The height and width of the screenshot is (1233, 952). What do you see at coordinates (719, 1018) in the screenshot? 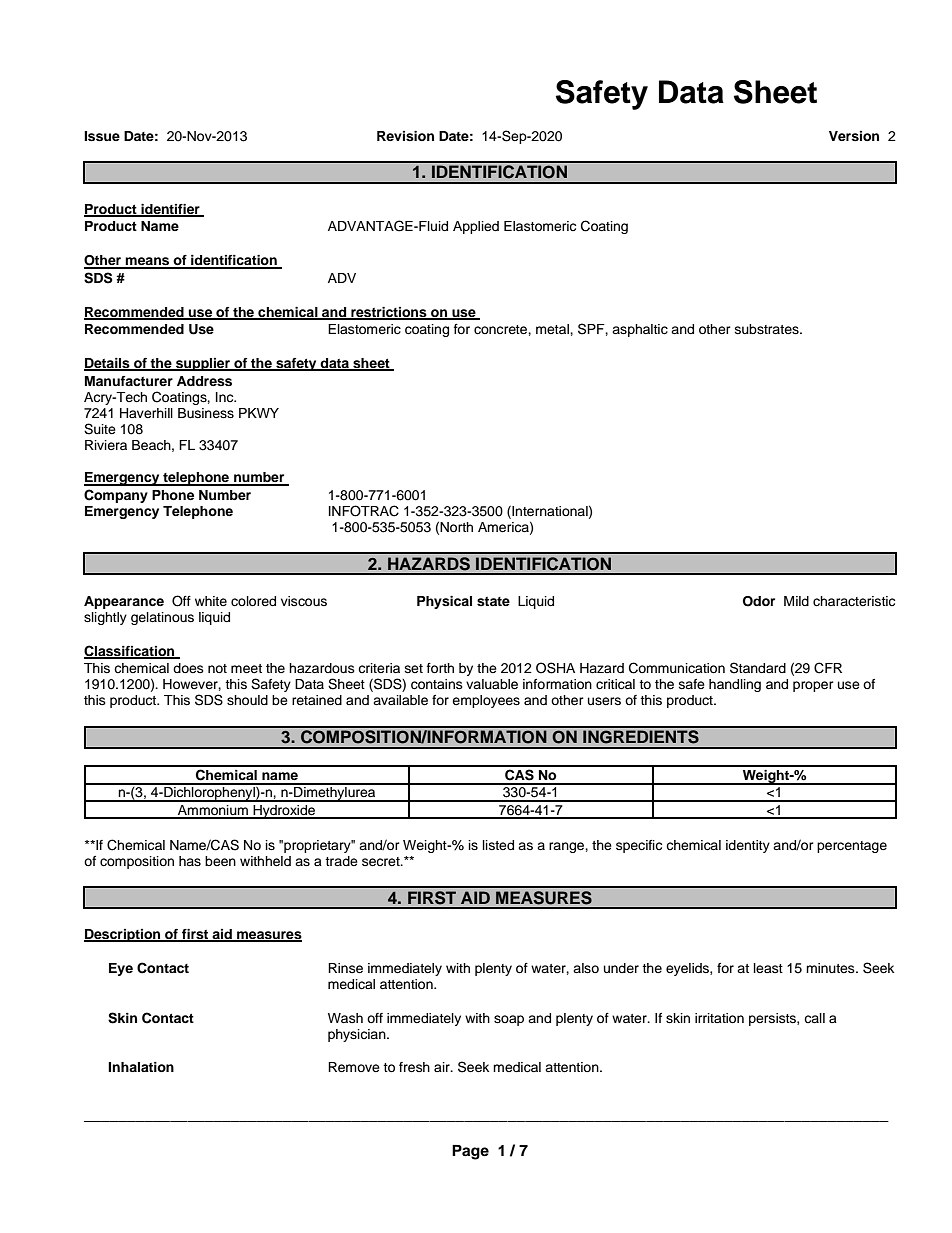
I see `irritation` at bounding box center [719, 1018].
